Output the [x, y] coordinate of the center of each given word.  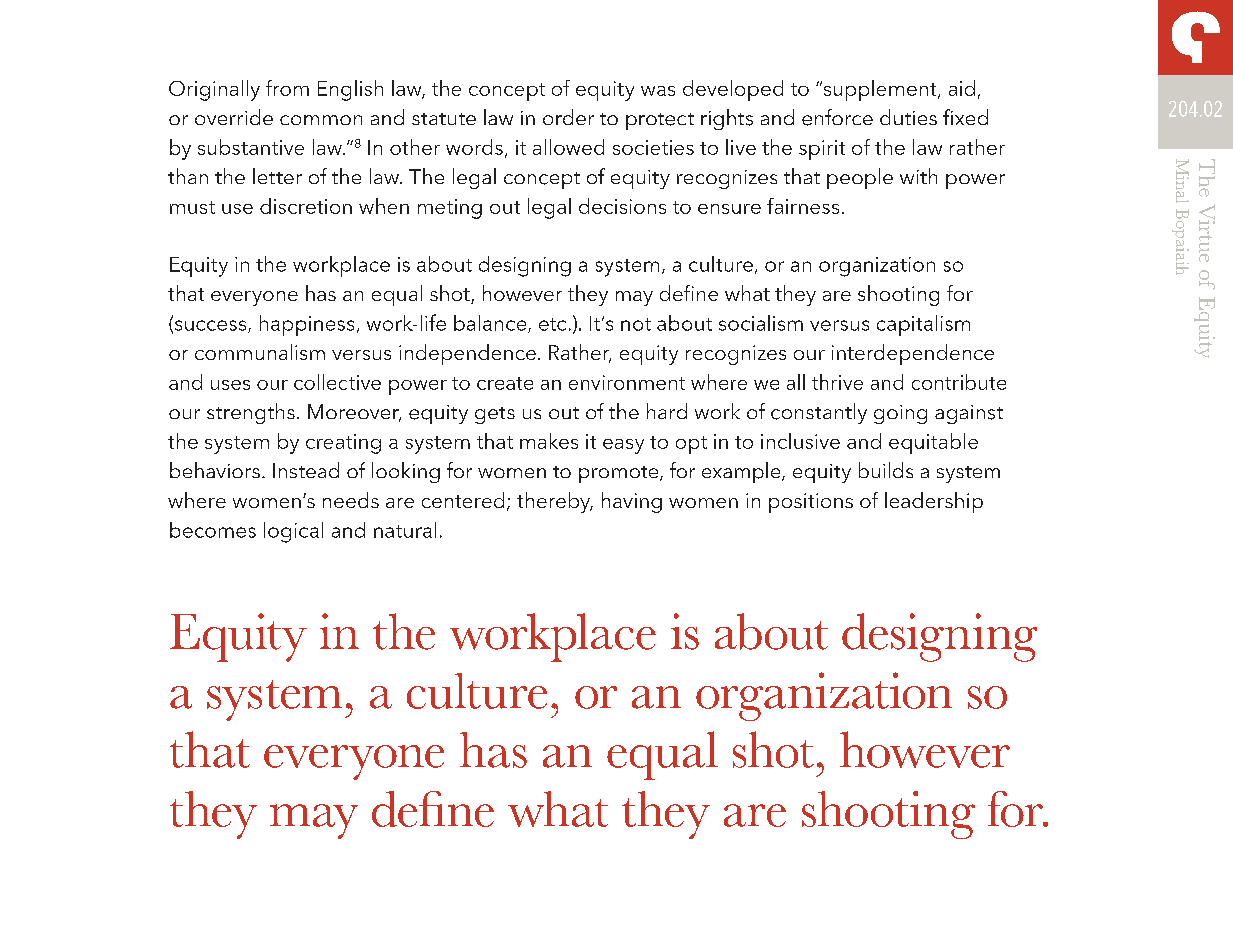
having [632, 502]
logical [293, 532]
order [568, 117]
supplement [880, 90]
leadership [934, 502]
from [287, 88]
